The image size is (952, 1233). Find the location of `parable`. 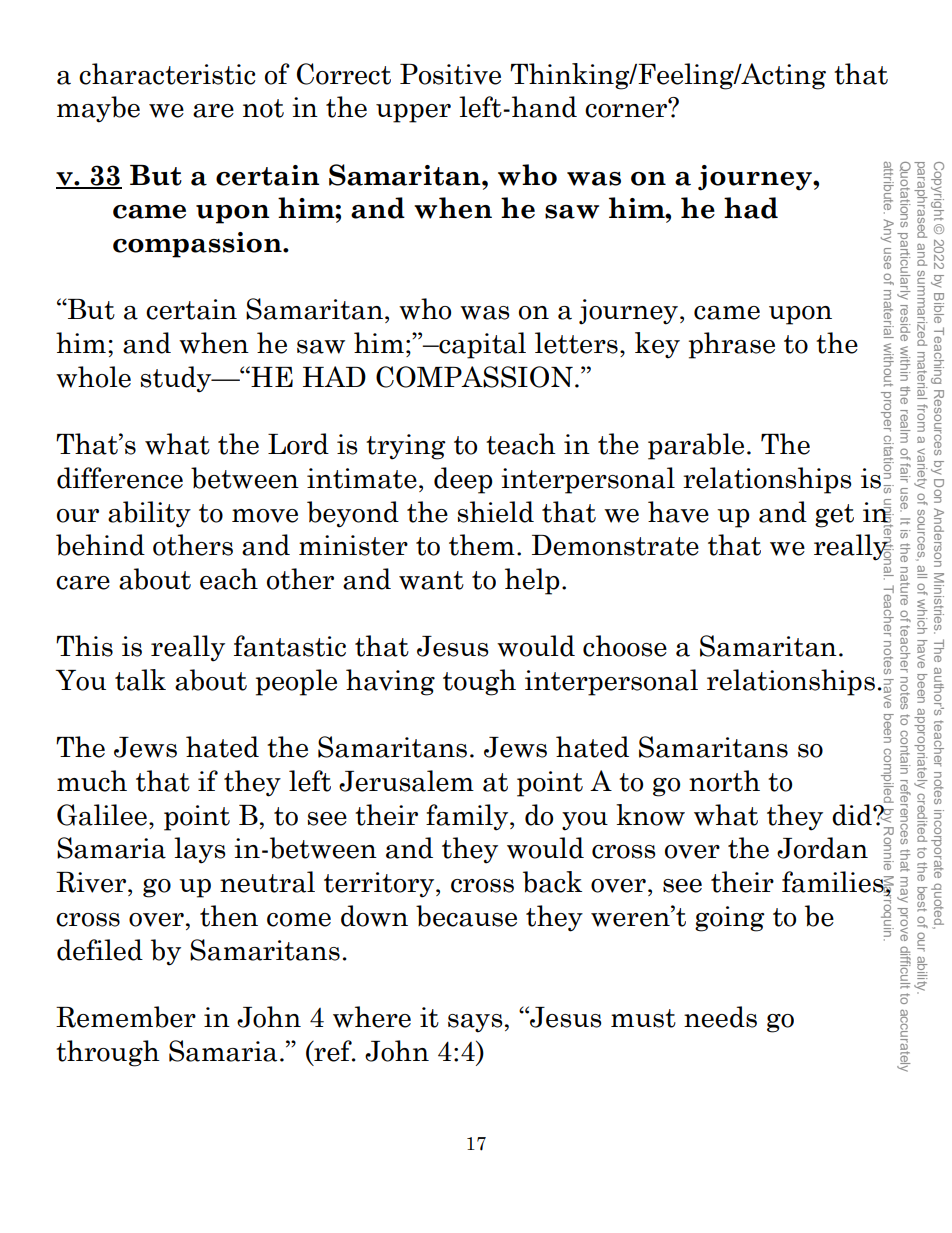

parable is located at coordinates (696, 446).
